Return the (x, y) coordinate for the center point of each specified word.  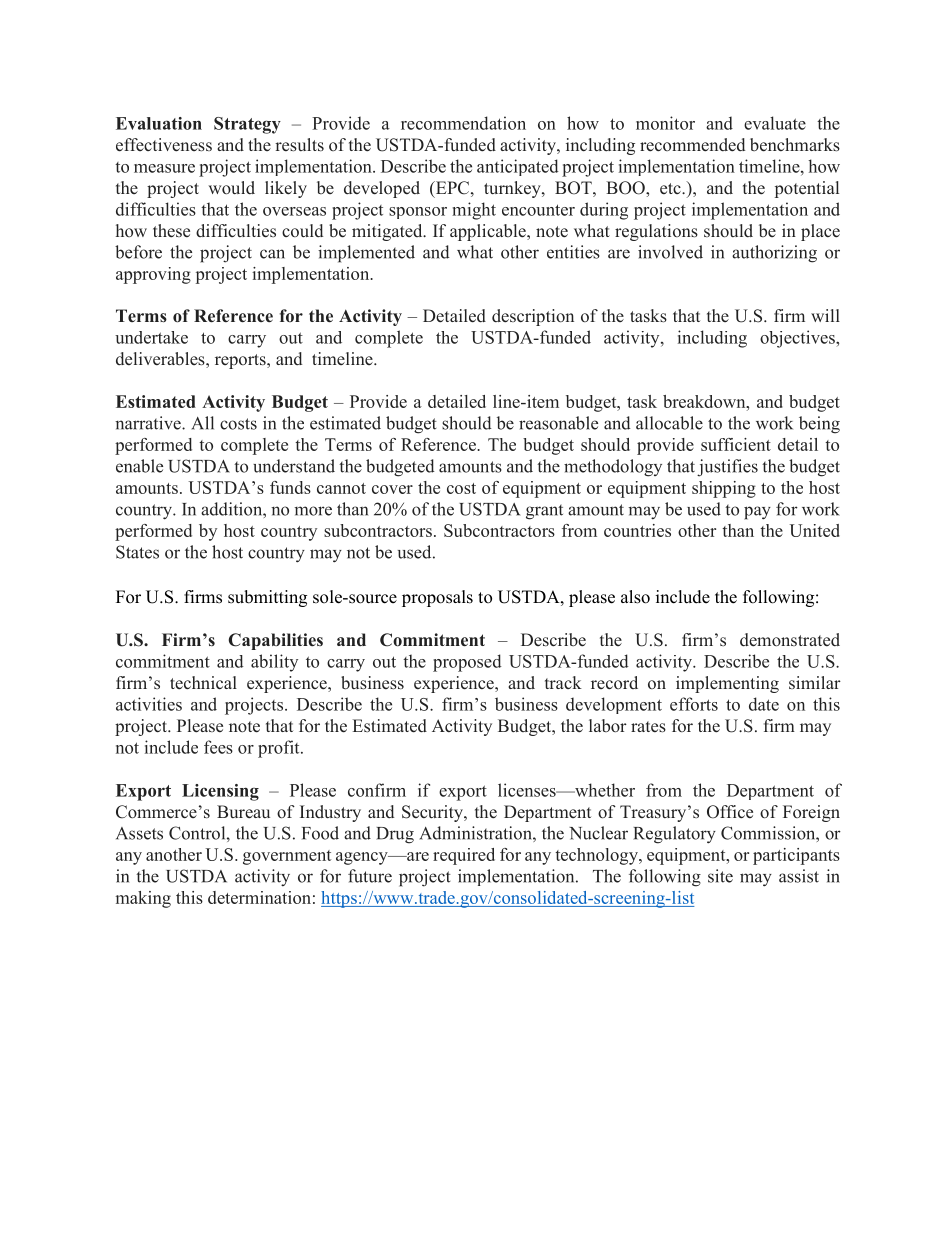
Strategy (247, 125)
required (464, 856)
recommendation (463, 123)
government (287, 857)
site (720, 876)
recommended (692, 145)
